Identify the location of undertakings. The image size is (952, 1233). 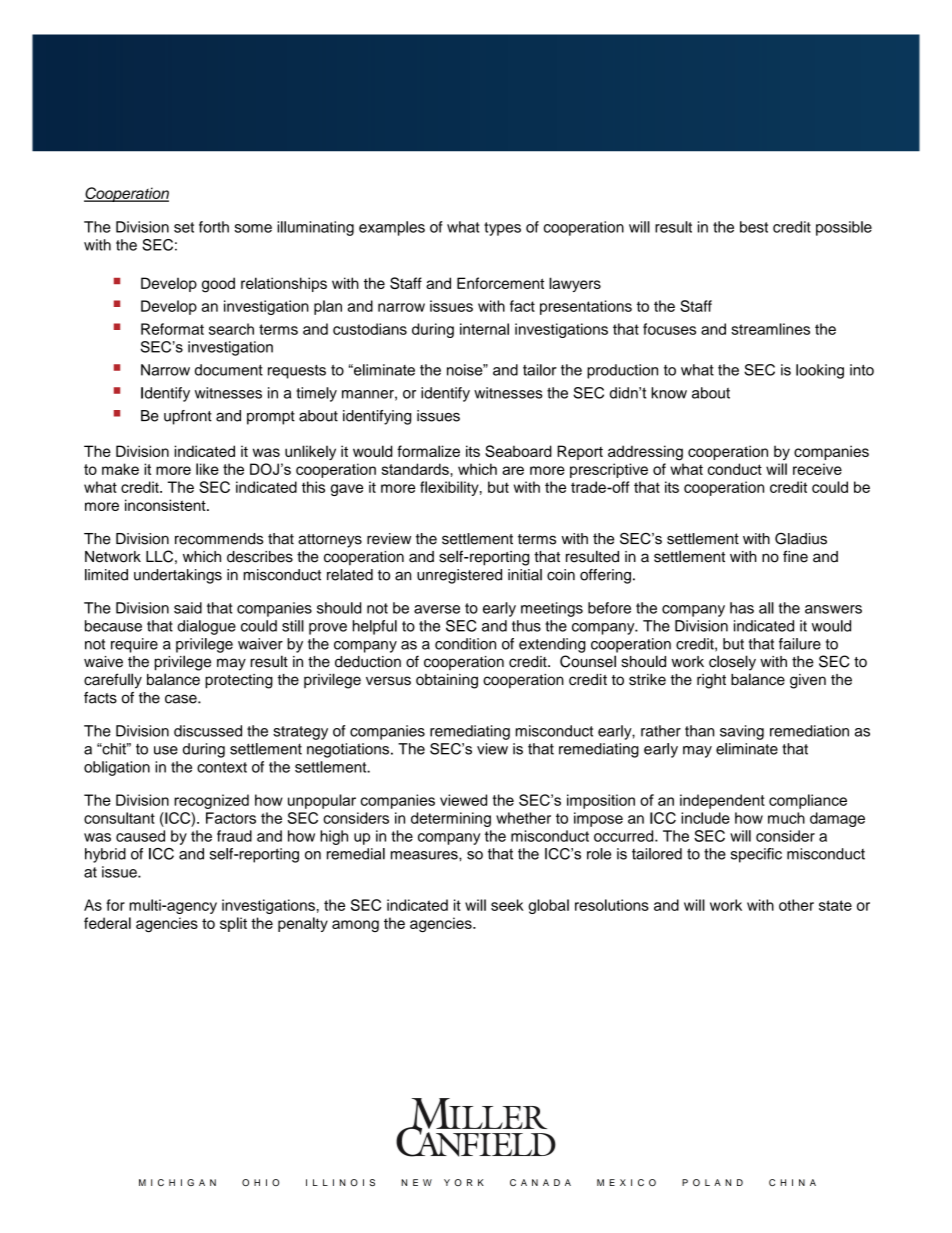
(178, 576).
